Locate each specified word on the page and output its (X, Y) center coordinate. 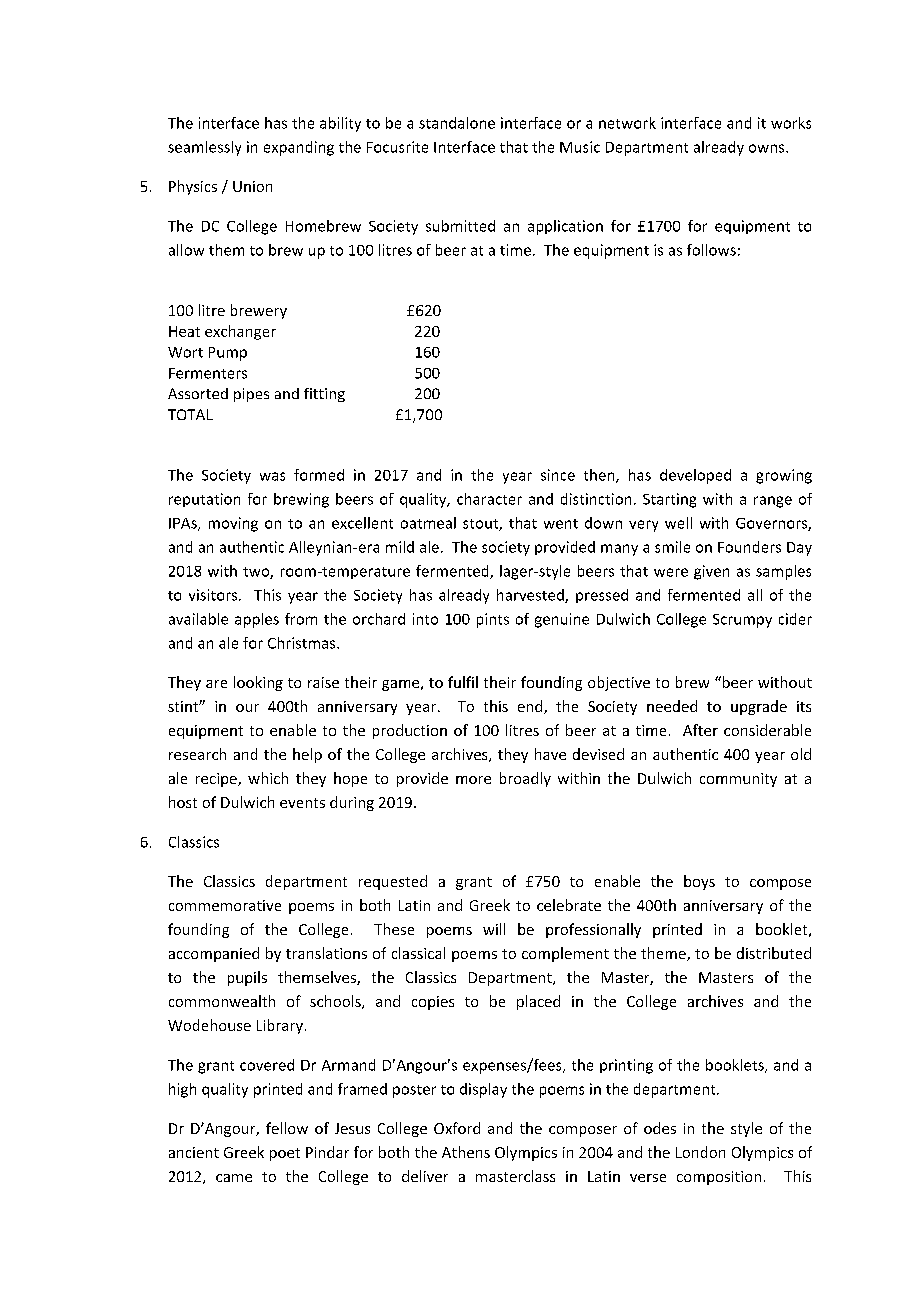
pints (493, 620)
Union (252, 186)
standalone (457, 123)
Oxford (457, 1128)
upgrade (759, 707)
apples (257, 620)
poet (285, 1154)
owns (768, 148)
